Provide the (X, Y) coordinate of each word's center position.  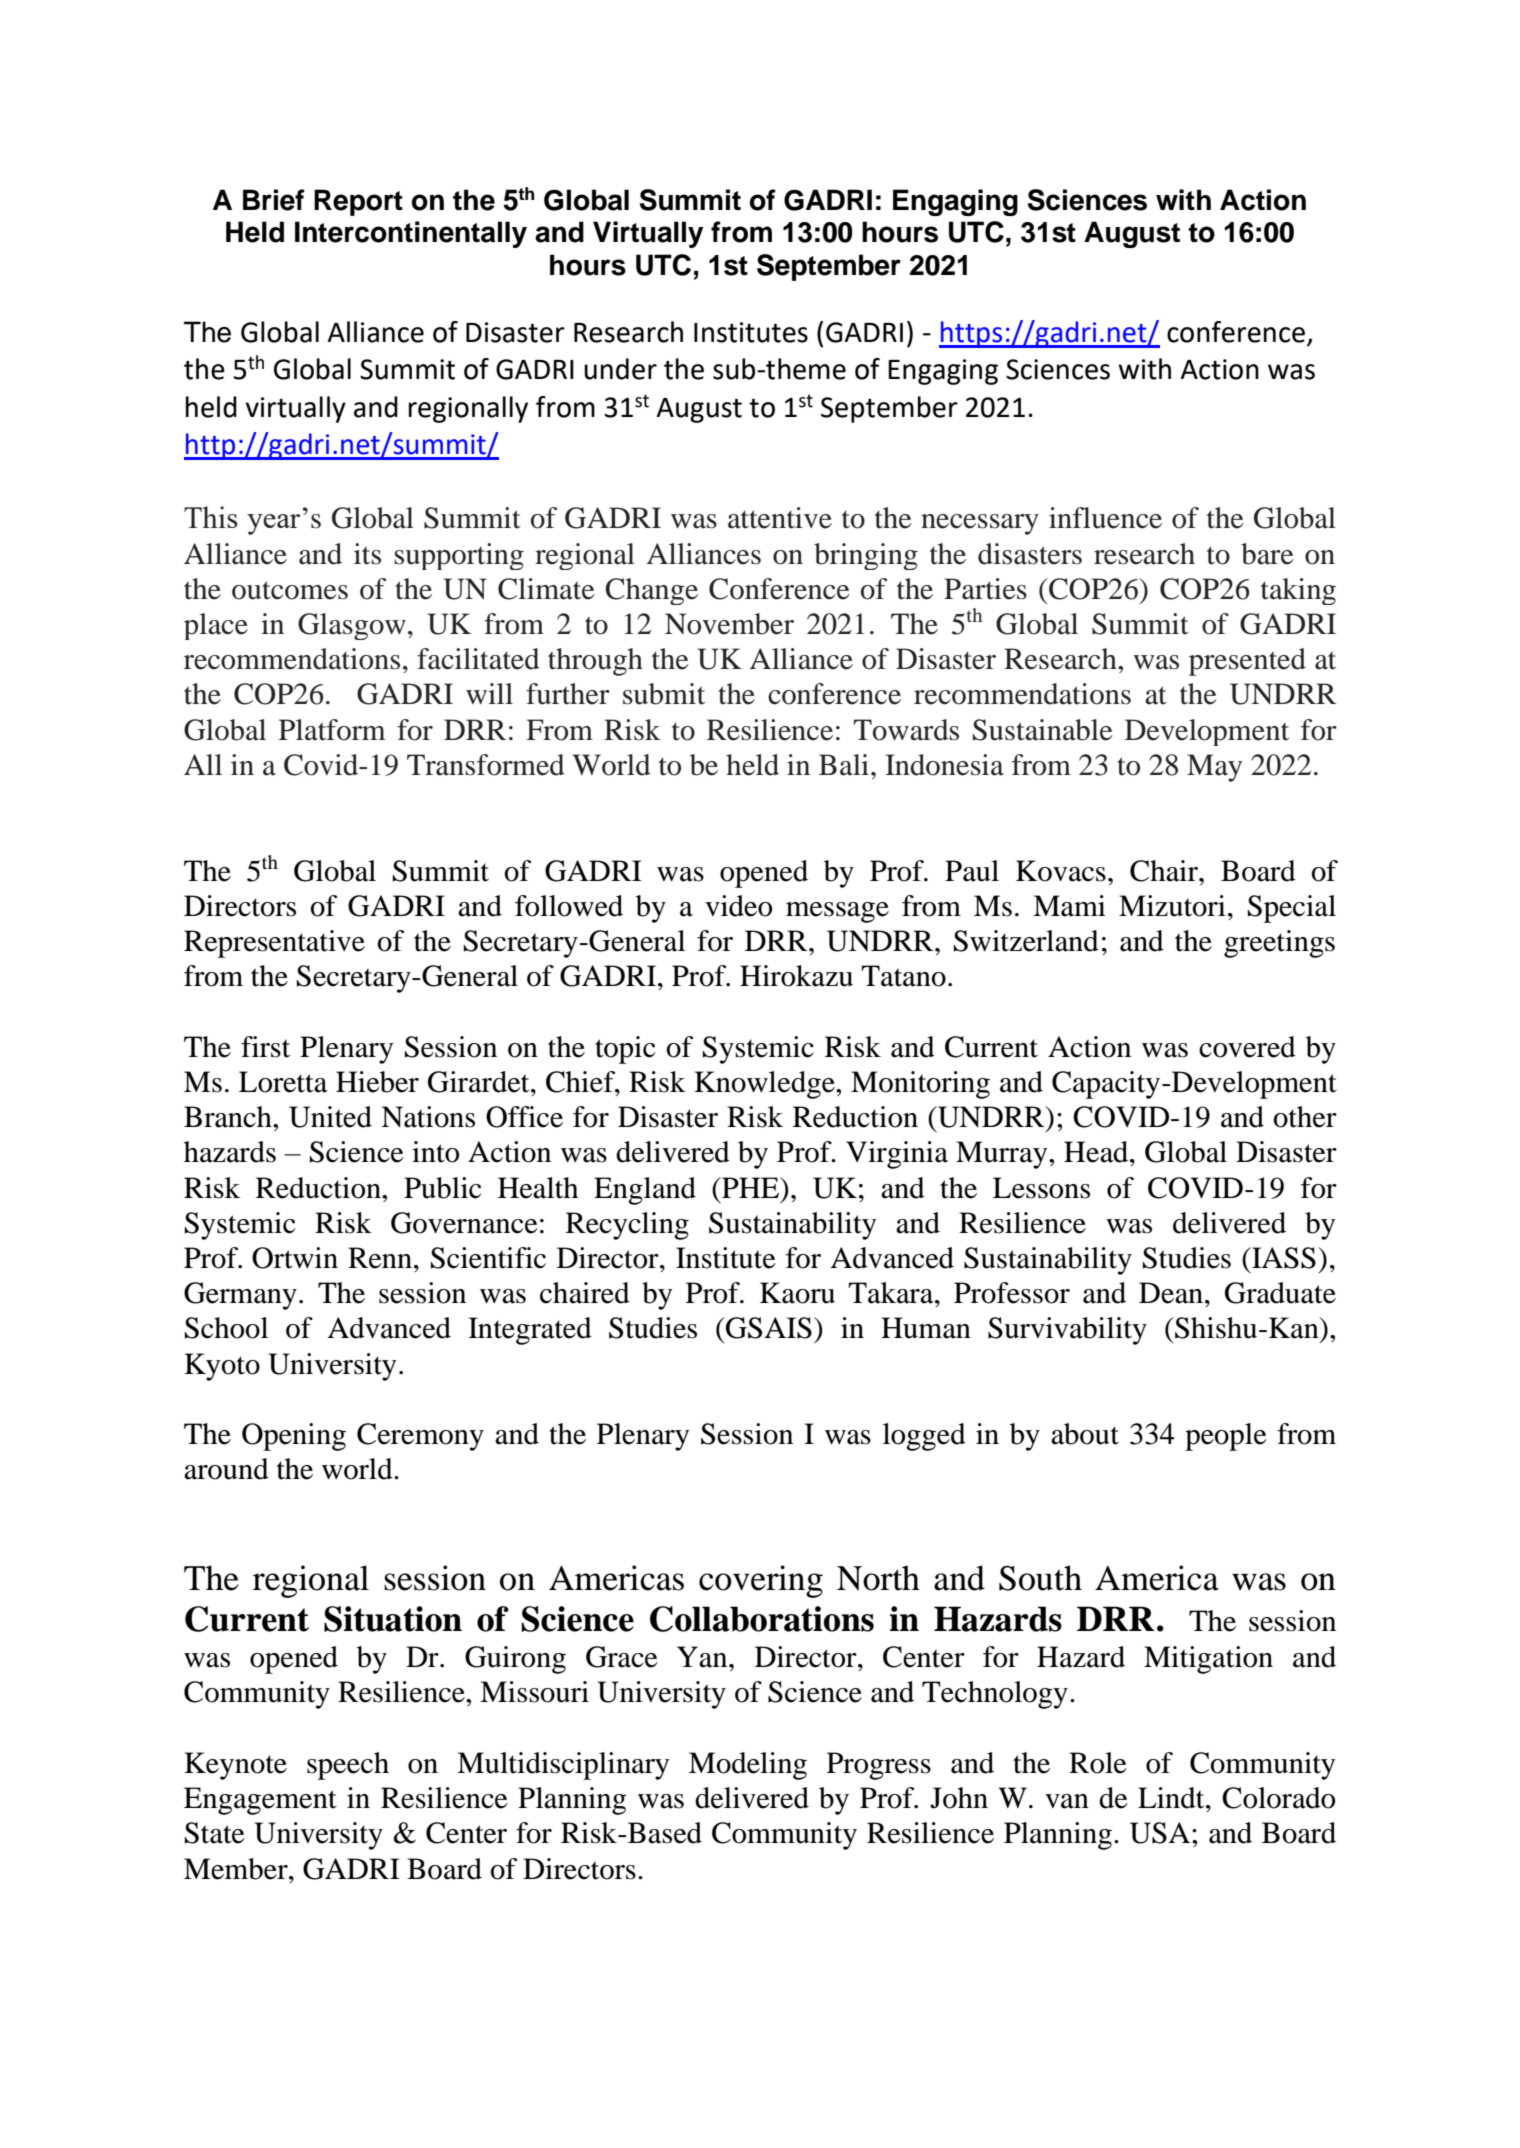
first (265, 1047)
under (620, 369)
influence (1105, 518)
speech (348, 1766)
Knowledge (765, 1085)
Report (358, 202)
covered (1247, 1047)
